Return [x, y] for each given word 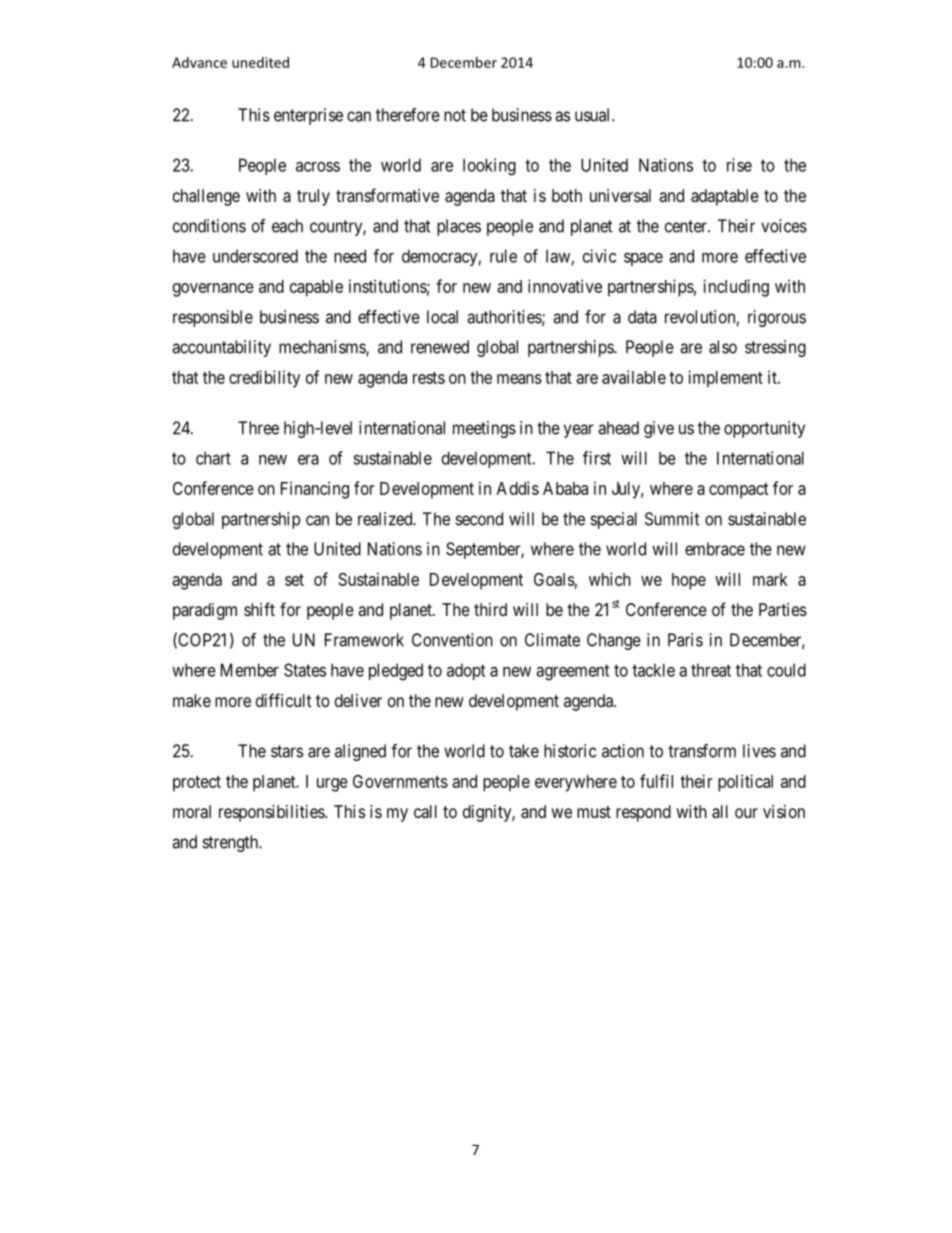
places [459, 227]
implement [725, 379]
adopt [466, 671]
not [455, 115]
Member [250, 670]
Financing [315, 490]
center [687, 226]
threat [711, 670]
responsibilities [272, 813]
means [519, 379]
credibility [264, 379]
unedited [260, 62]
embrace [715, 549]
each [287, 226]
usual [594, 115]
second [479, 519]
